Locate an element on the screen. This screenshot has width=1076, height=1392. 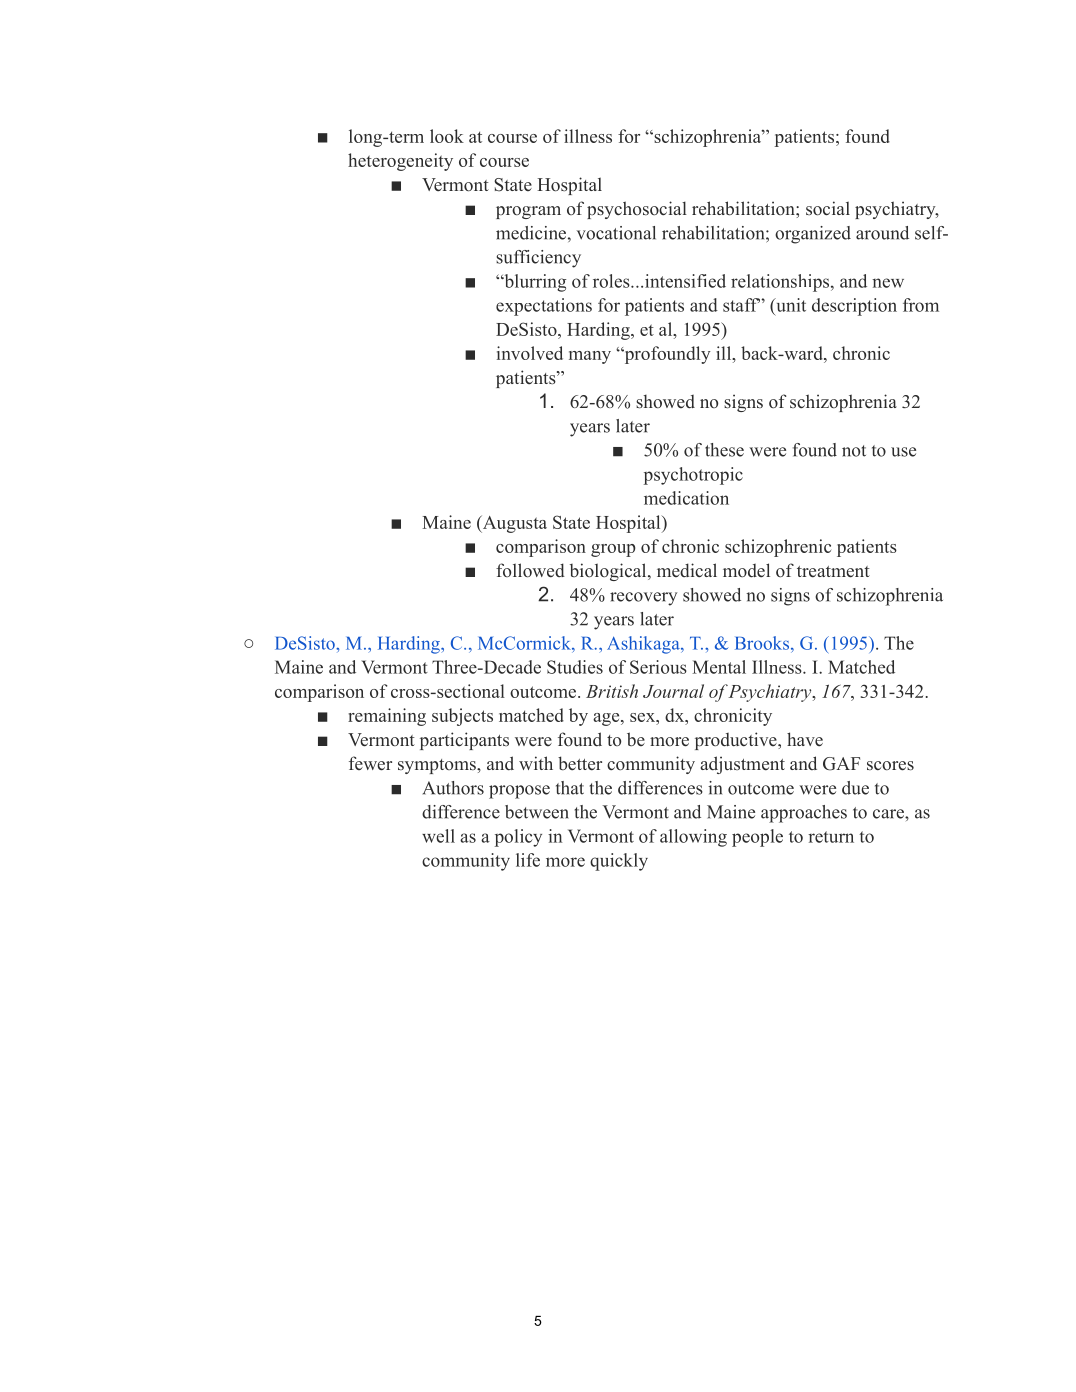
quickly is located at coordinates (619, 862).
